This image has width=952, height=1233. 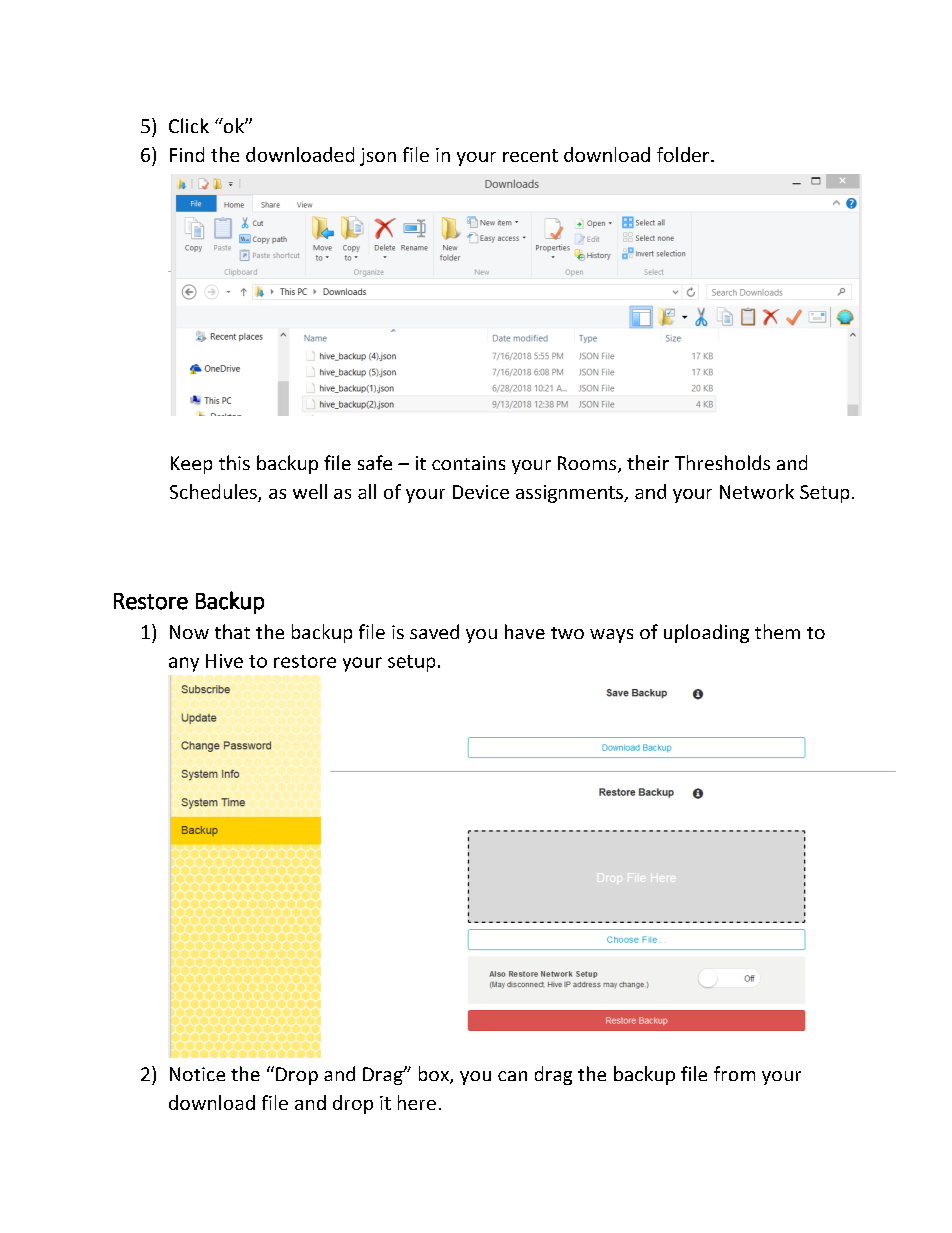 I want to click on Thresholds, so click(x=722, y=462).
